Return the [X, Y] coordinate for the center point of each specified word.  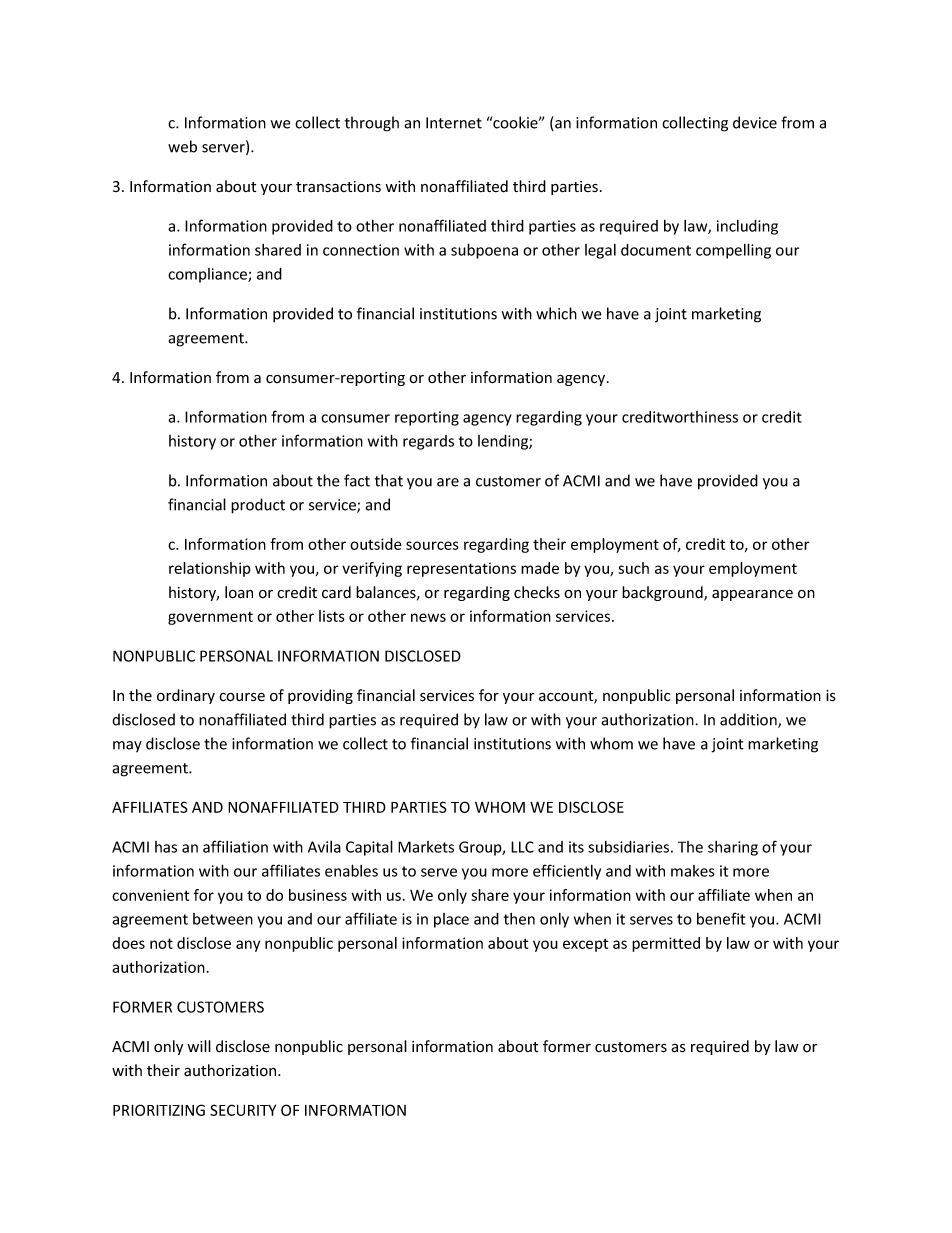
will [199, 1046]
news [428, 617]
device [755, 122]
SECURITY [243, 1110]
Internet [454, 123]
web [182, 146]
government [210, 618]
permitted [666, 944]
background [663, 593]
